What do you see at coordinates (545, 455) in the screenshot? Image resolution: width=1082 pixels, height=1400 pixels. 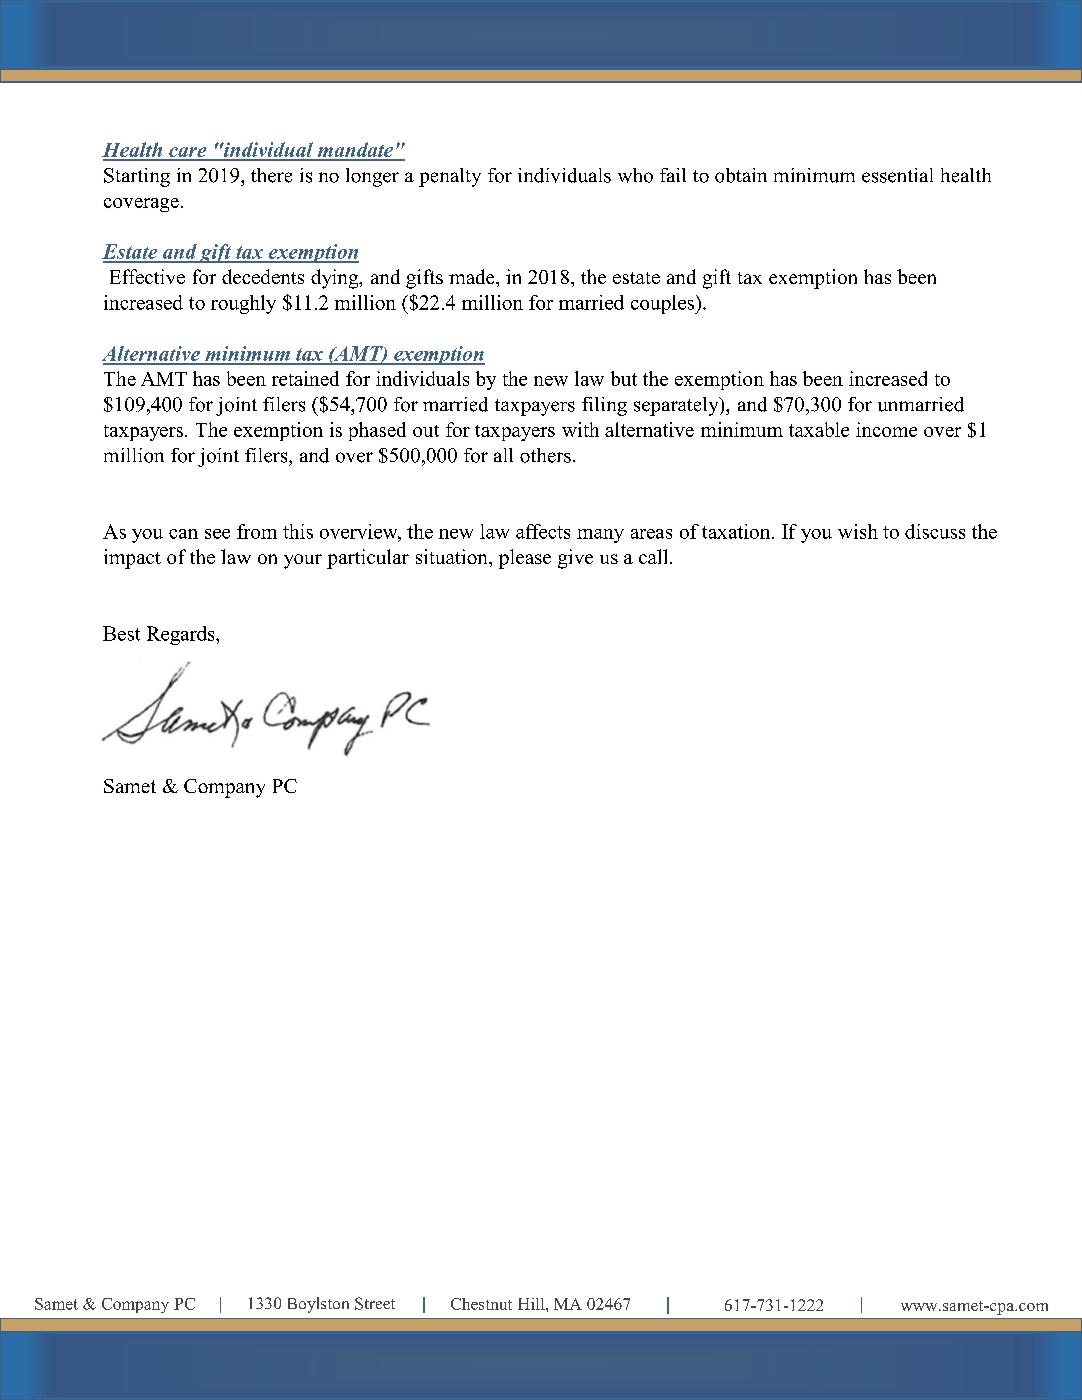 I see `others` at bounding box center [545, 455].
